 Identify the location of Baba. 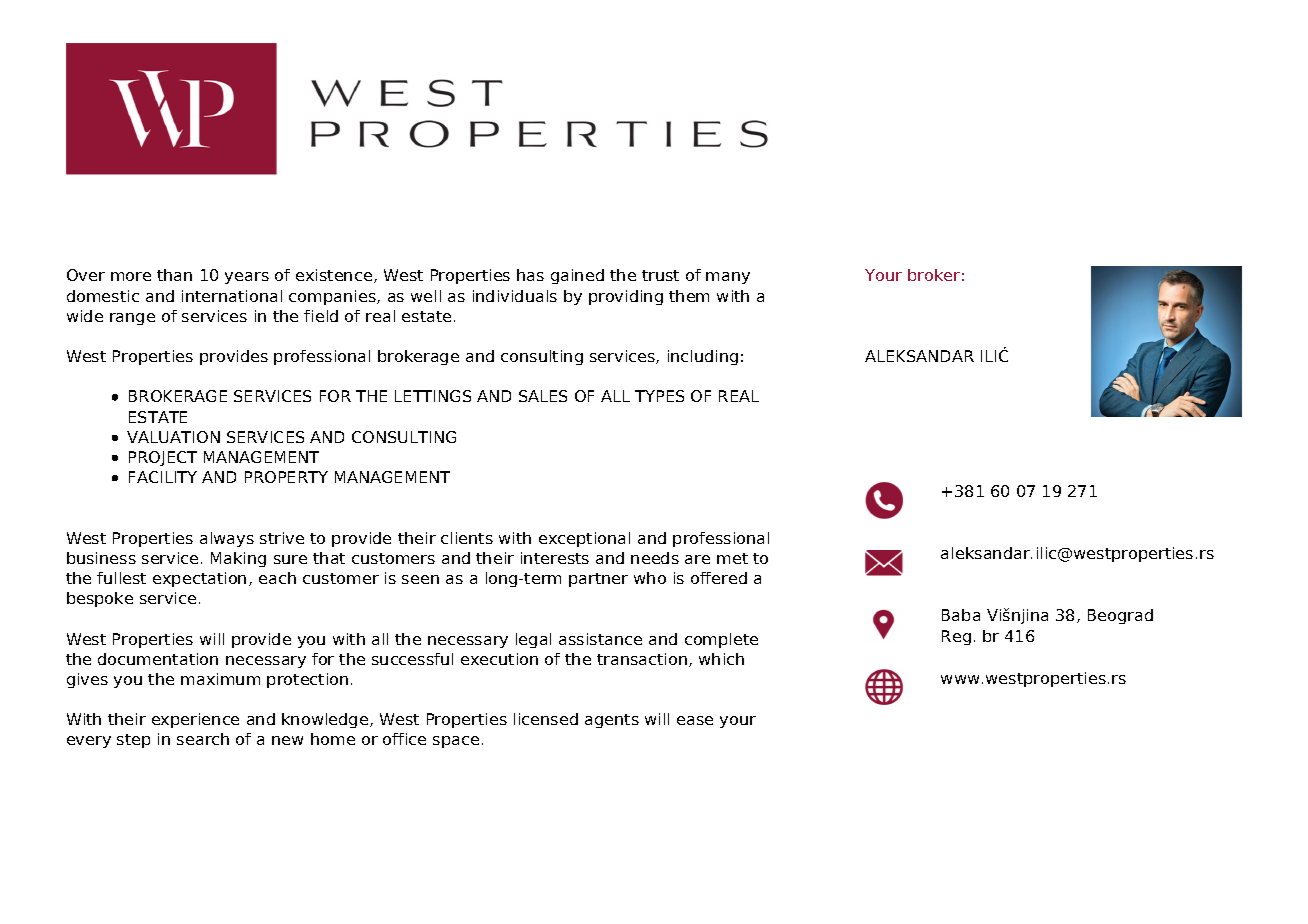
(961, 615).
